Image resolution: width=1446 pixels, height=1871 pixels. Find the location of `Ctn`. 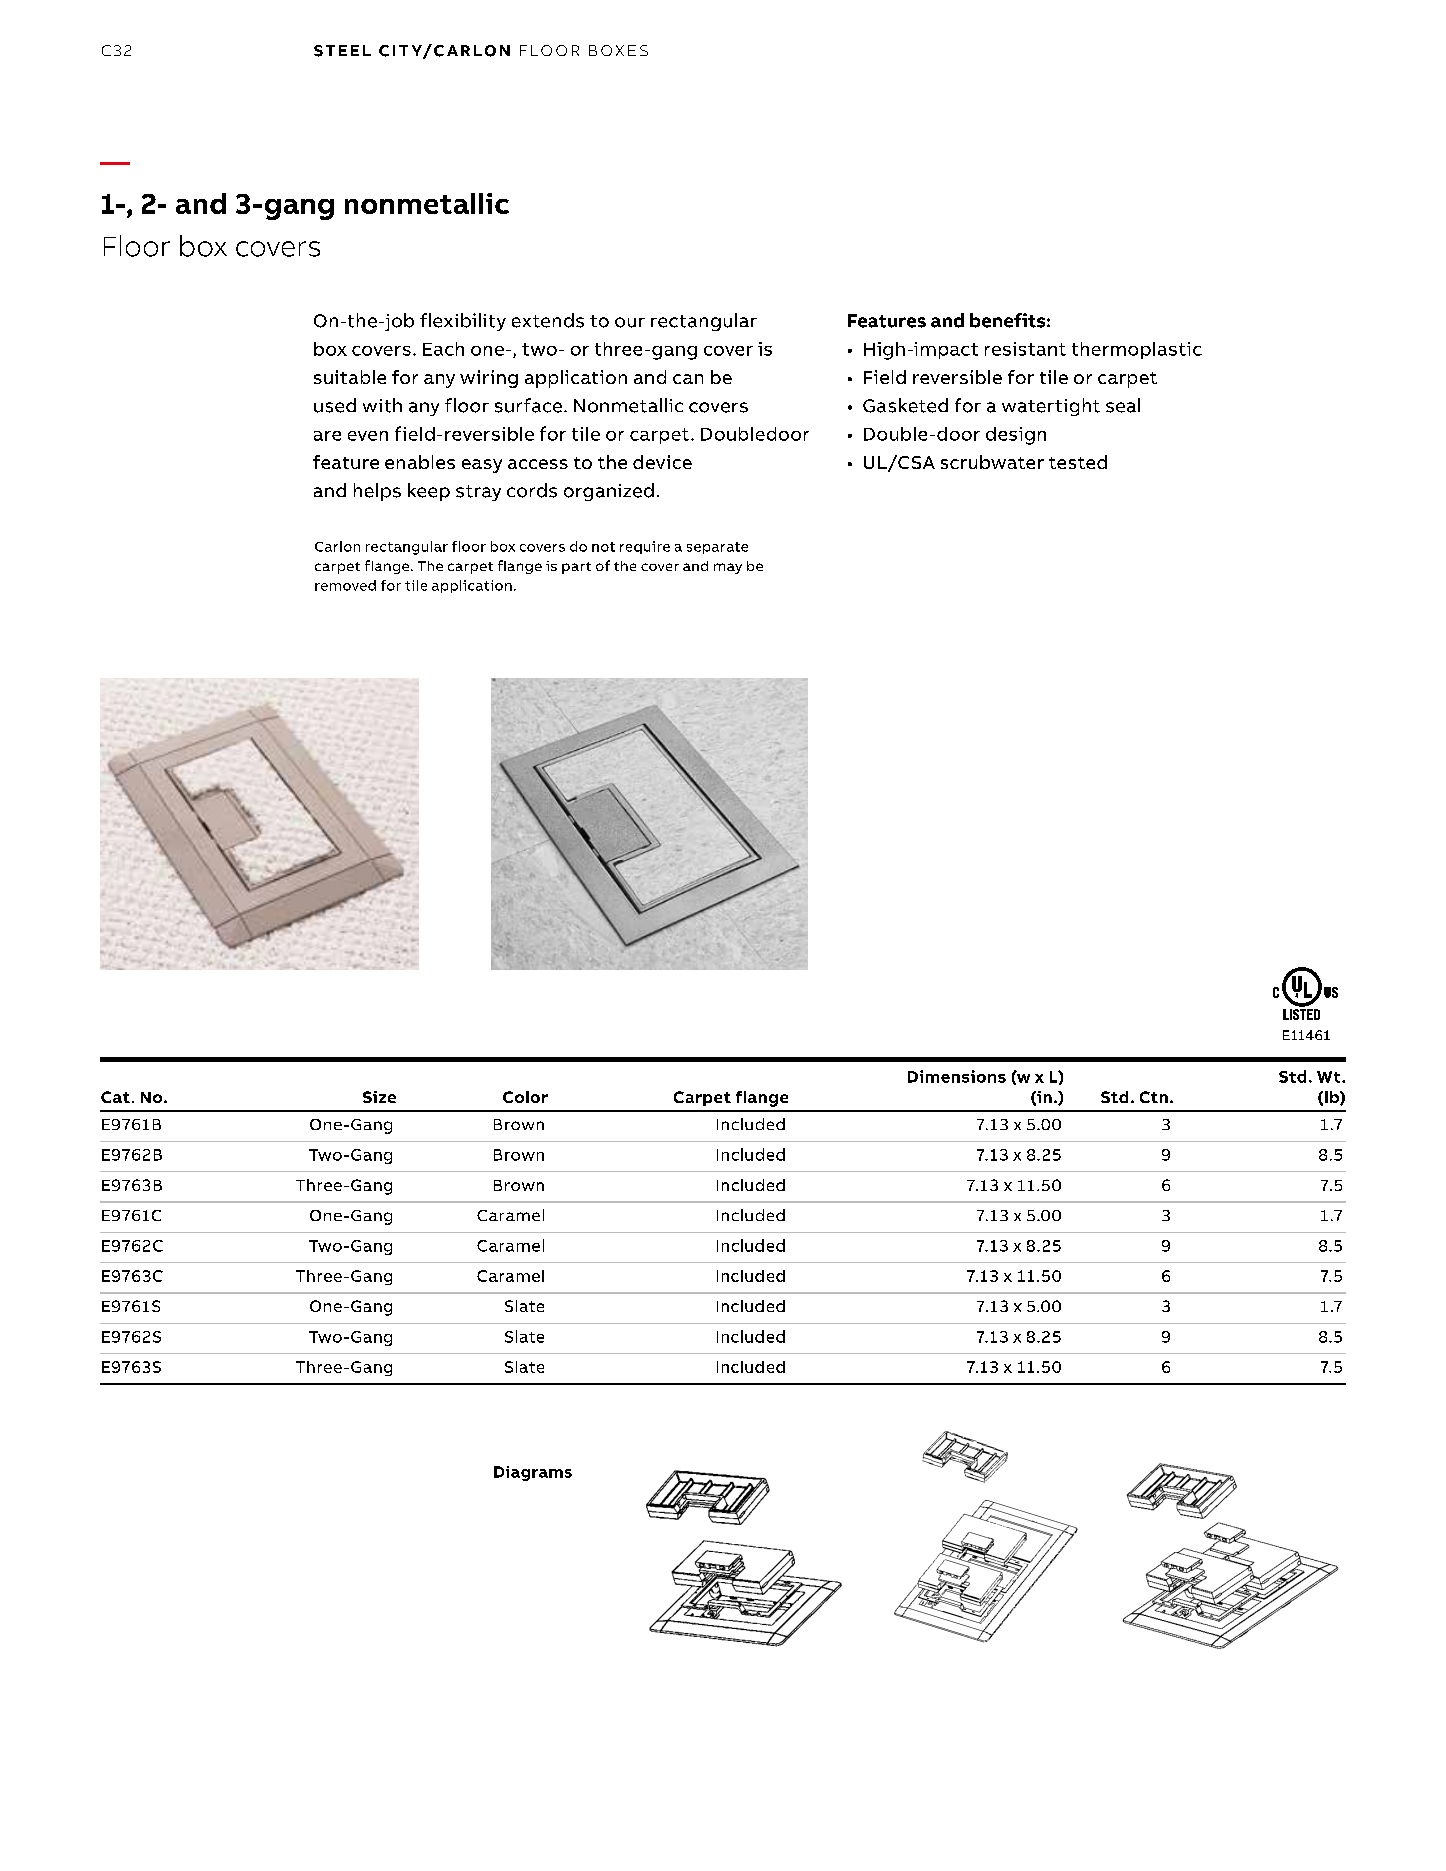

Ctn is located at coordinates (1154, 1097).
